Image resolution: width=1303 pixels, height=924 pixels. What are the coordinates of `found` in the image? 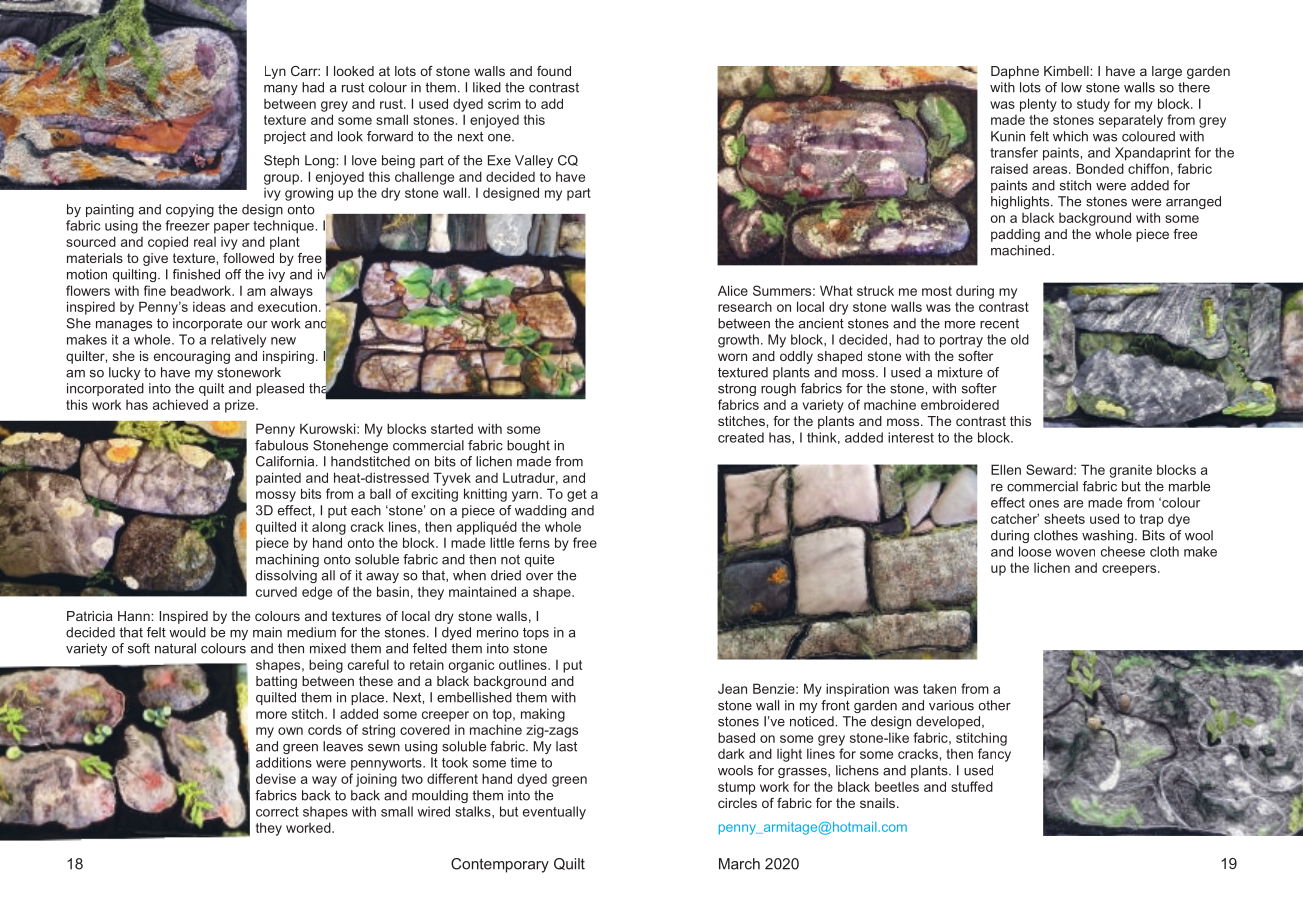 It's located at (554, 71).
